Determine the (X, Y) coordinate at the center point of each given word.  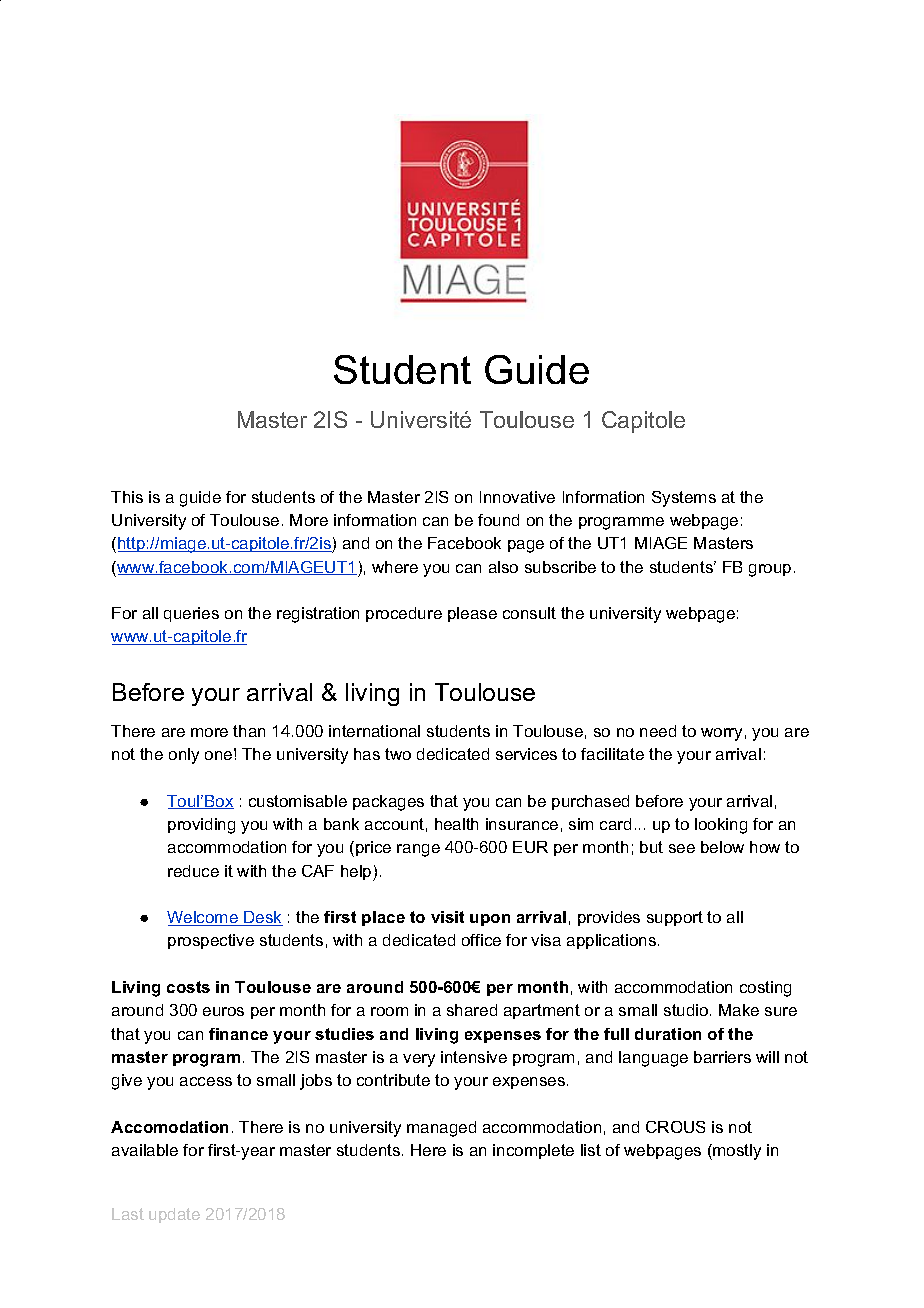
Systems (684, 499)
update (174, 1215)
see (682, 848)
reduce (193, 871)
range (418, 850)
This (127, 497)
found (498, 520)
